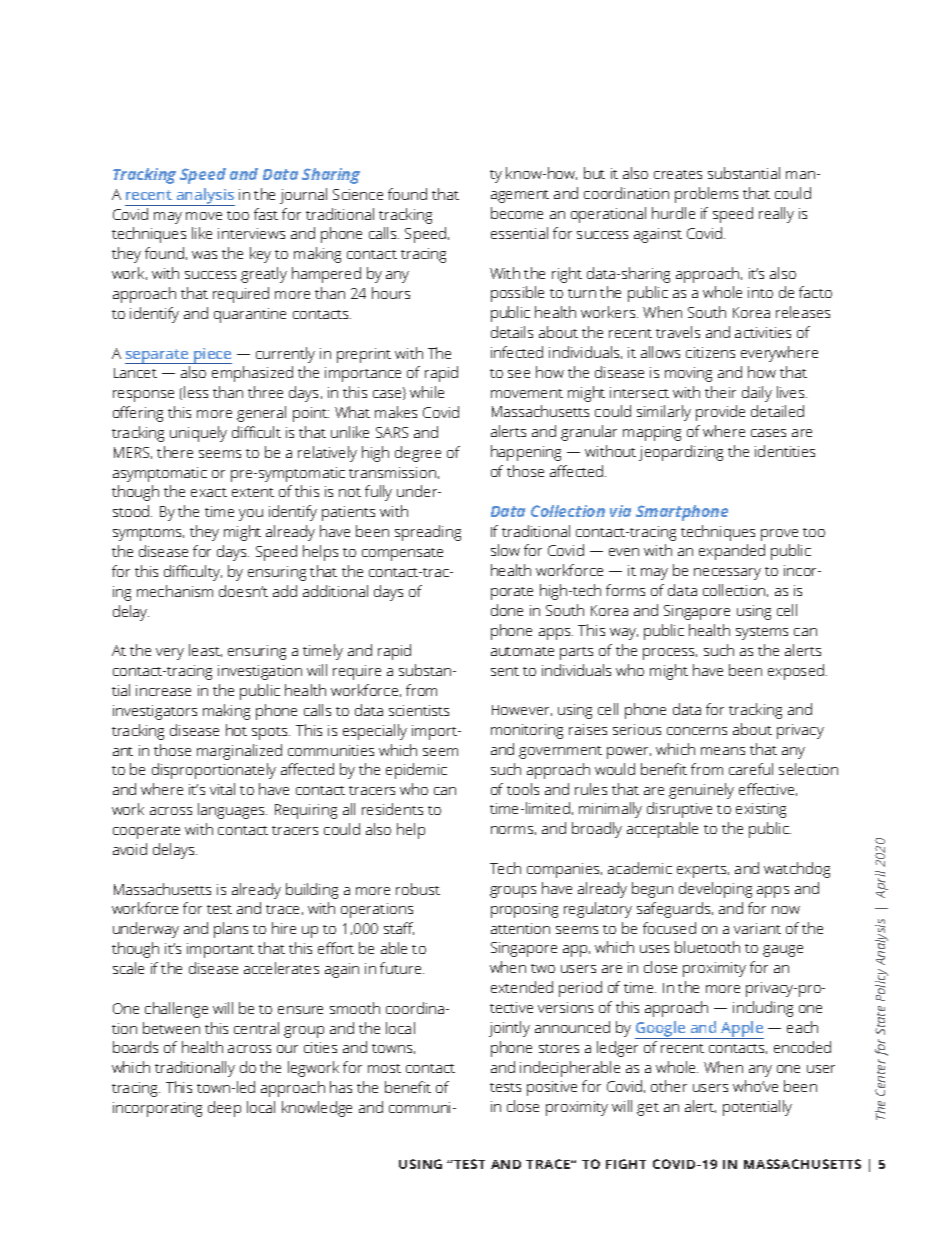 The width and height of the page is (952, 1233). What do you see at coordinates (762, 633) in the page?
I see `systems` at bounding box center [762, 633].
